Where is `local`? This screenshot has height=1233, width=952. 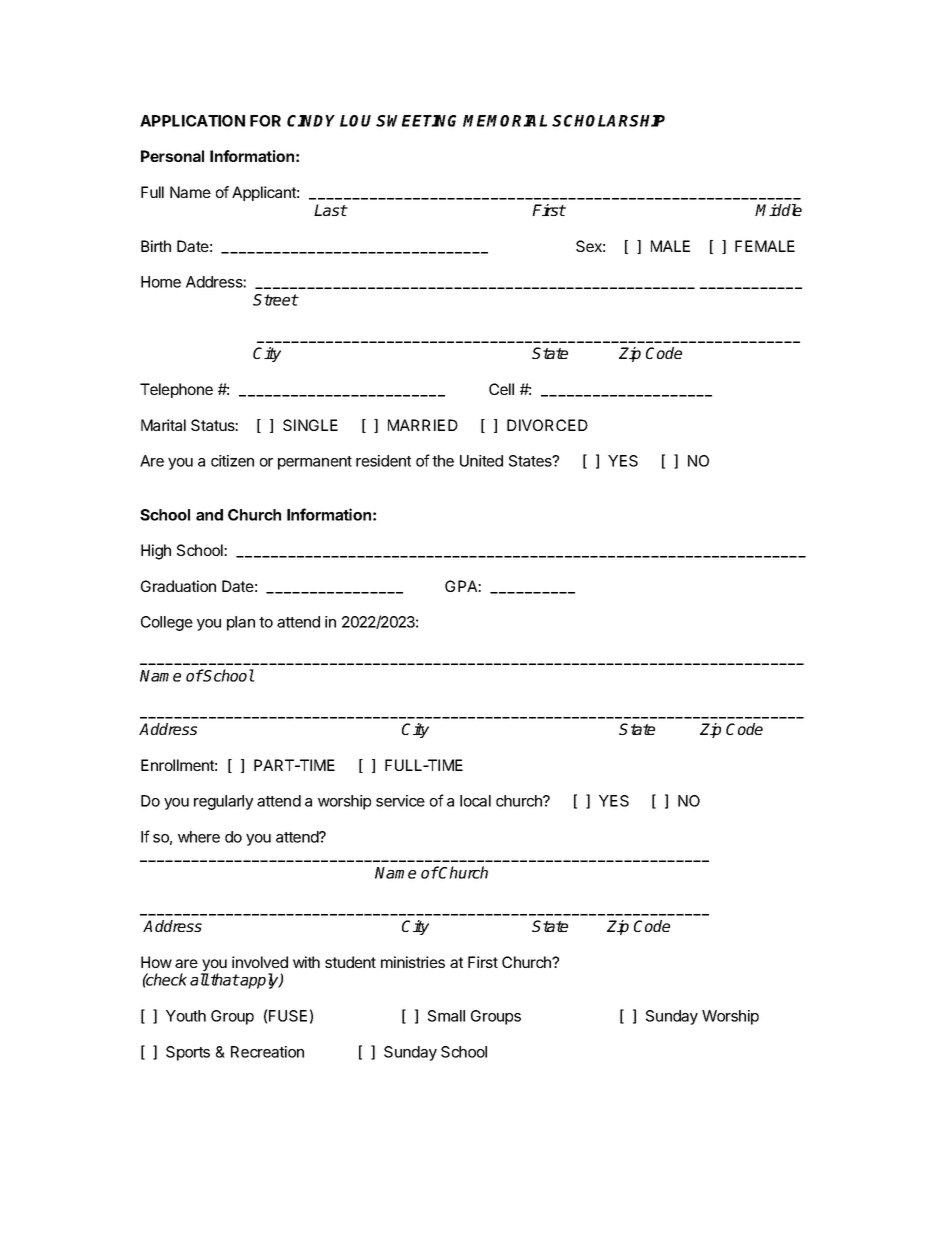 local is located at coordinates (475, 801).
